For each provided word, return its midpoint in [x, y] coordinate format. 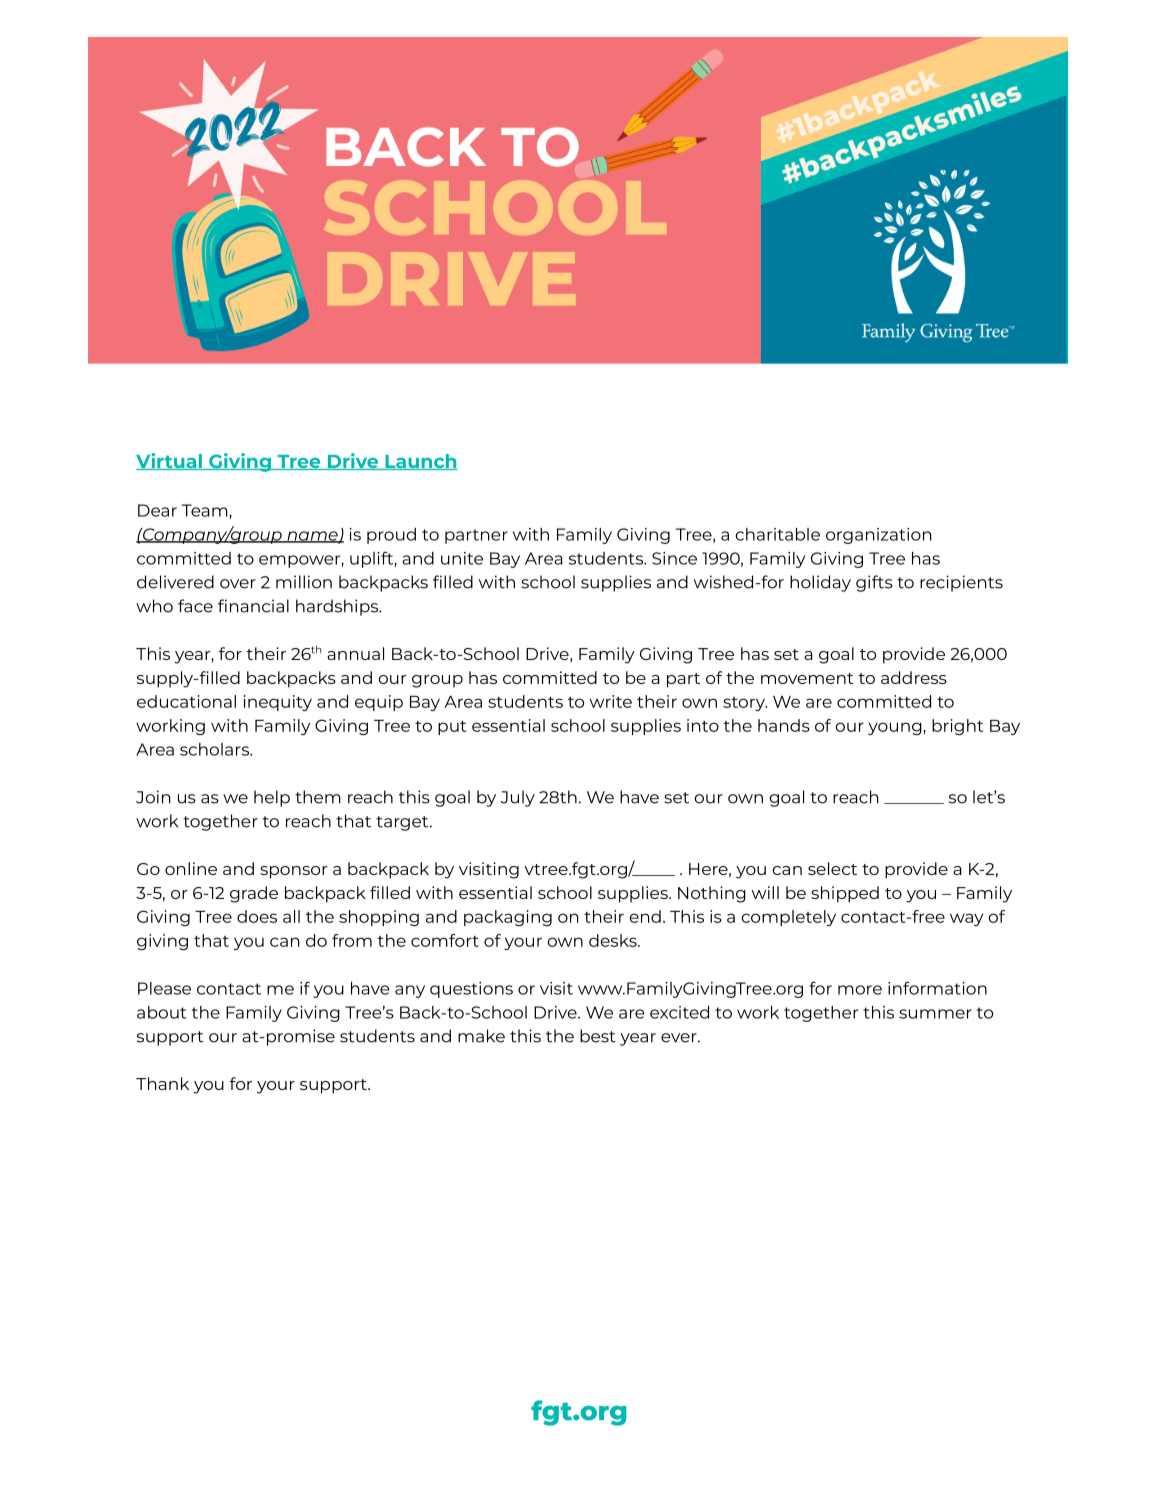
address [914, 677]
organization [878, 536]
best [598, 1036]
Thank [162, 1083]
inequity [278, 703]
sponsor [293, 872]
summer [935, 1014]
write [611, 701]
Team [206, 510]
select [832, 868]
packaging [508, 918]
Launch [420, 462]
